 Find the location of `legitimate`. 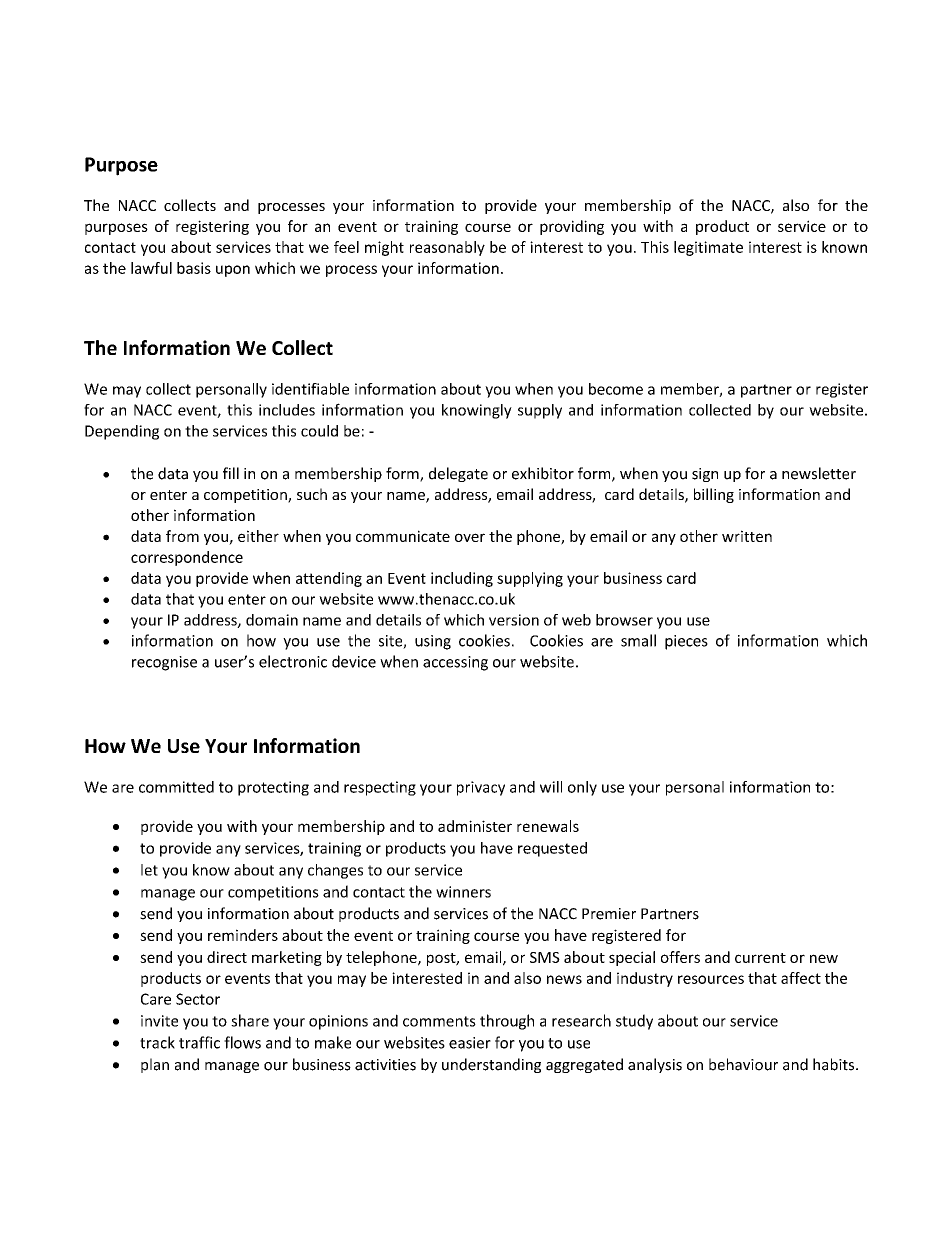

legitimate is located at coordinates (708, 248).
